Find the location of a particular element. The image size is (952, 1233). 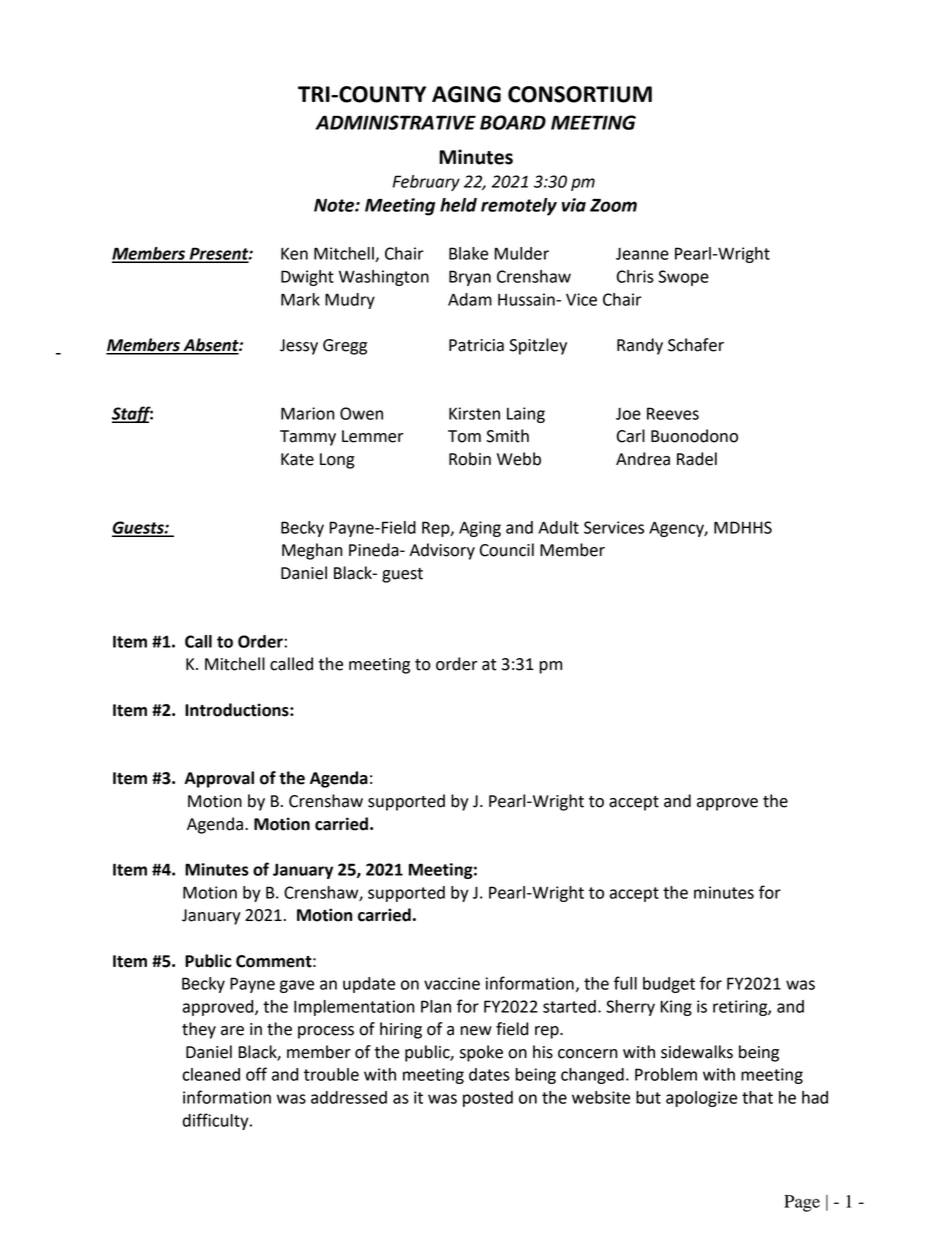

ADMINISTRATIVE is located at coordinates (396, 122).
